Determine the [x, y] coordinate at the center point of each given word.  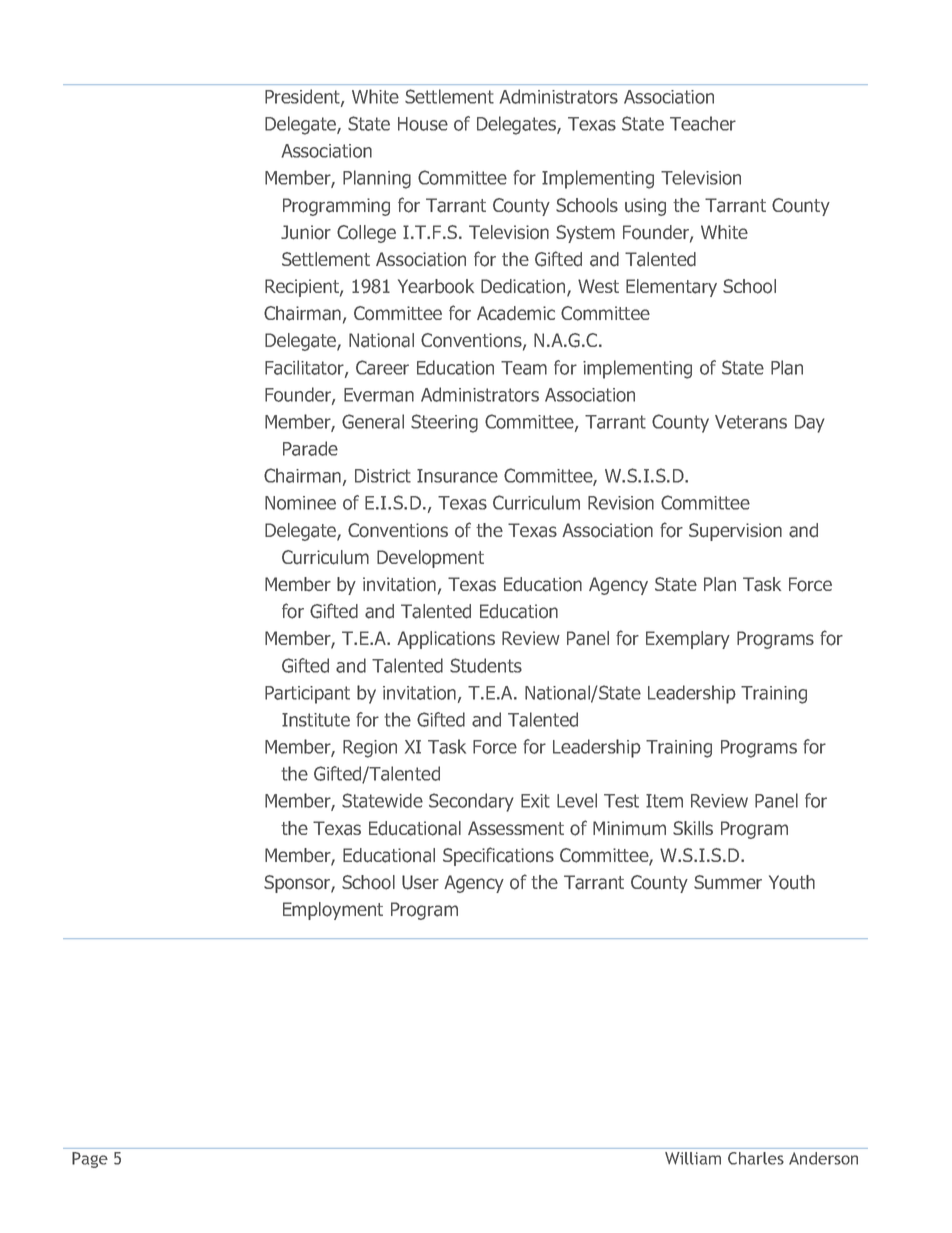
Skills [693, 828]
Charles [756, 1158]
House [423, 124]
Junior [306, 232]
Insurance [457, 476]
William [693, 1158]
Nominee [300, 503]
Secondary [471, 802]
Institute [316, 720]
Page [90, 1160]
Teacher [703, 123]
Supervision [735, 532]
